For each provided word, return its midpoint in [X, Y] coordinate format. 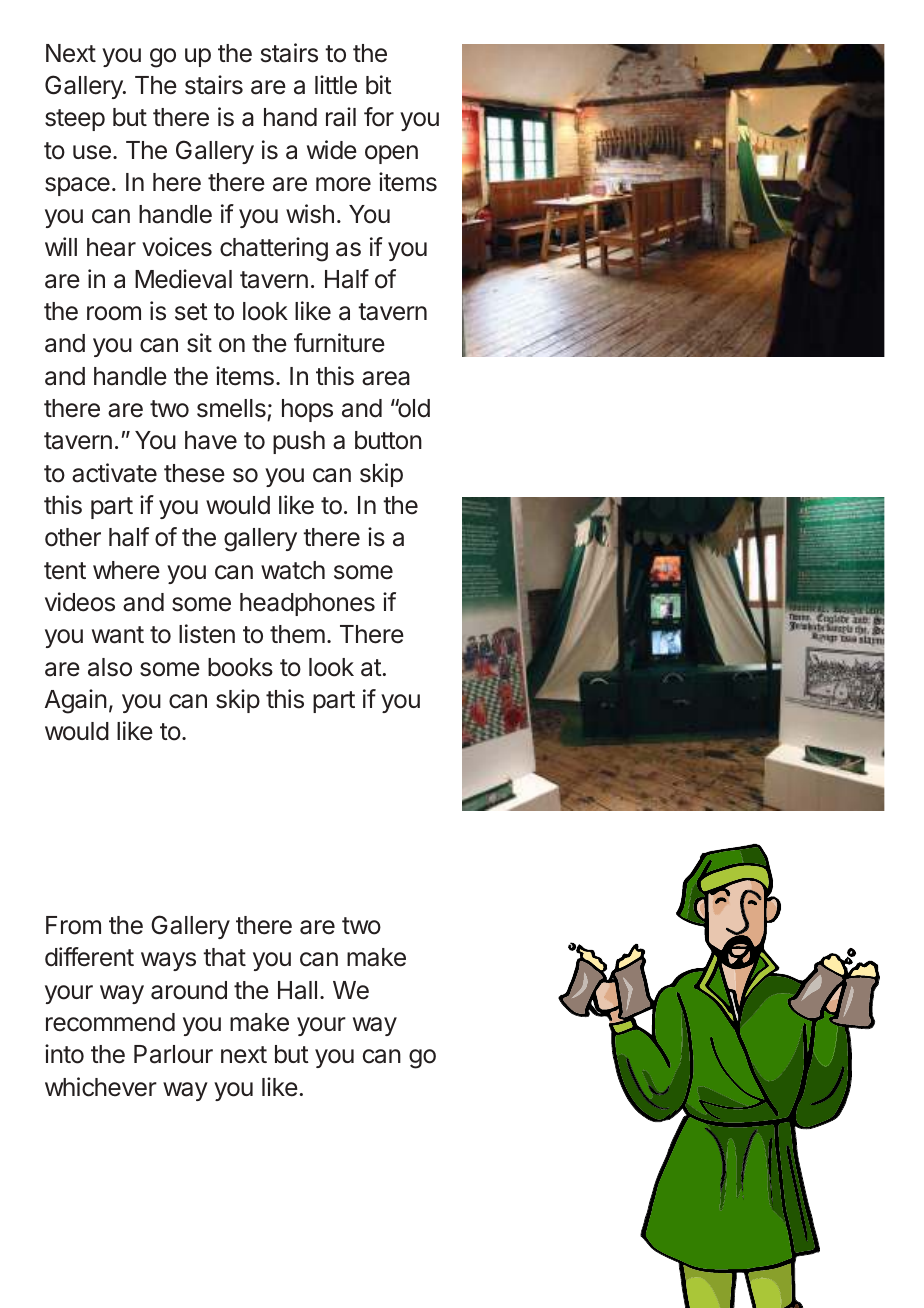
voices [177, 247]
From [73, 925]
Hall [297, 990]
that [224, 957]
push [299, 442]
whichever [101, 1087]
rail [341, 117]
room [114, 313]
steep [75, 120]
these [194, 473]
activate [114, 473]
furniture [339, 343]
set [191, 312]
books [240, 667]
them [297, 634]
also [110, 667]
